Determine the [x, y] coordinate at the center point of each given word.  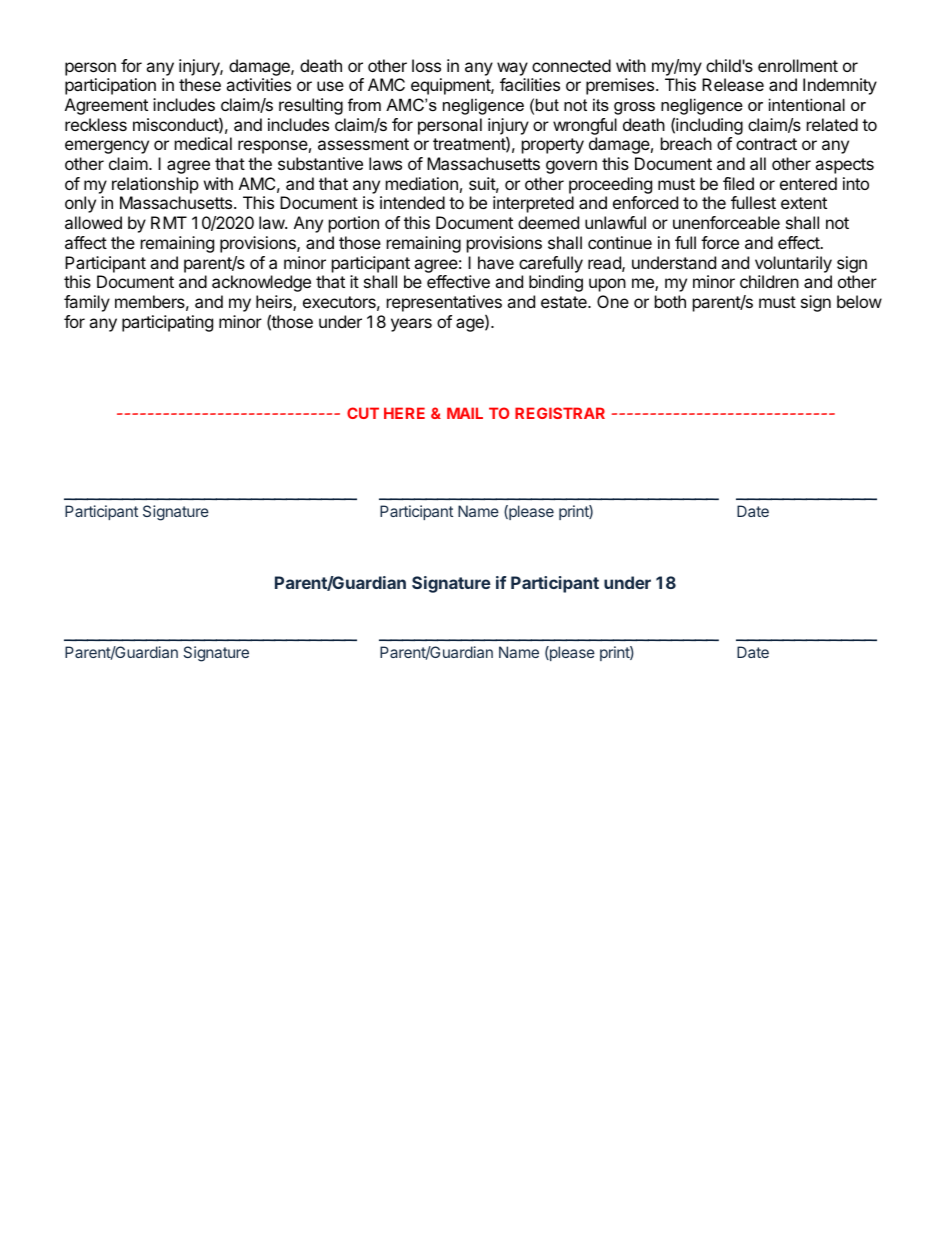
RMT [169, 222]
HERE [404, 413]
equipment [451, 86]
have [496, 262]
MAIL [465, 413]
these [200, 84]
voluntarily [793, 264]
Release [733, 84]
